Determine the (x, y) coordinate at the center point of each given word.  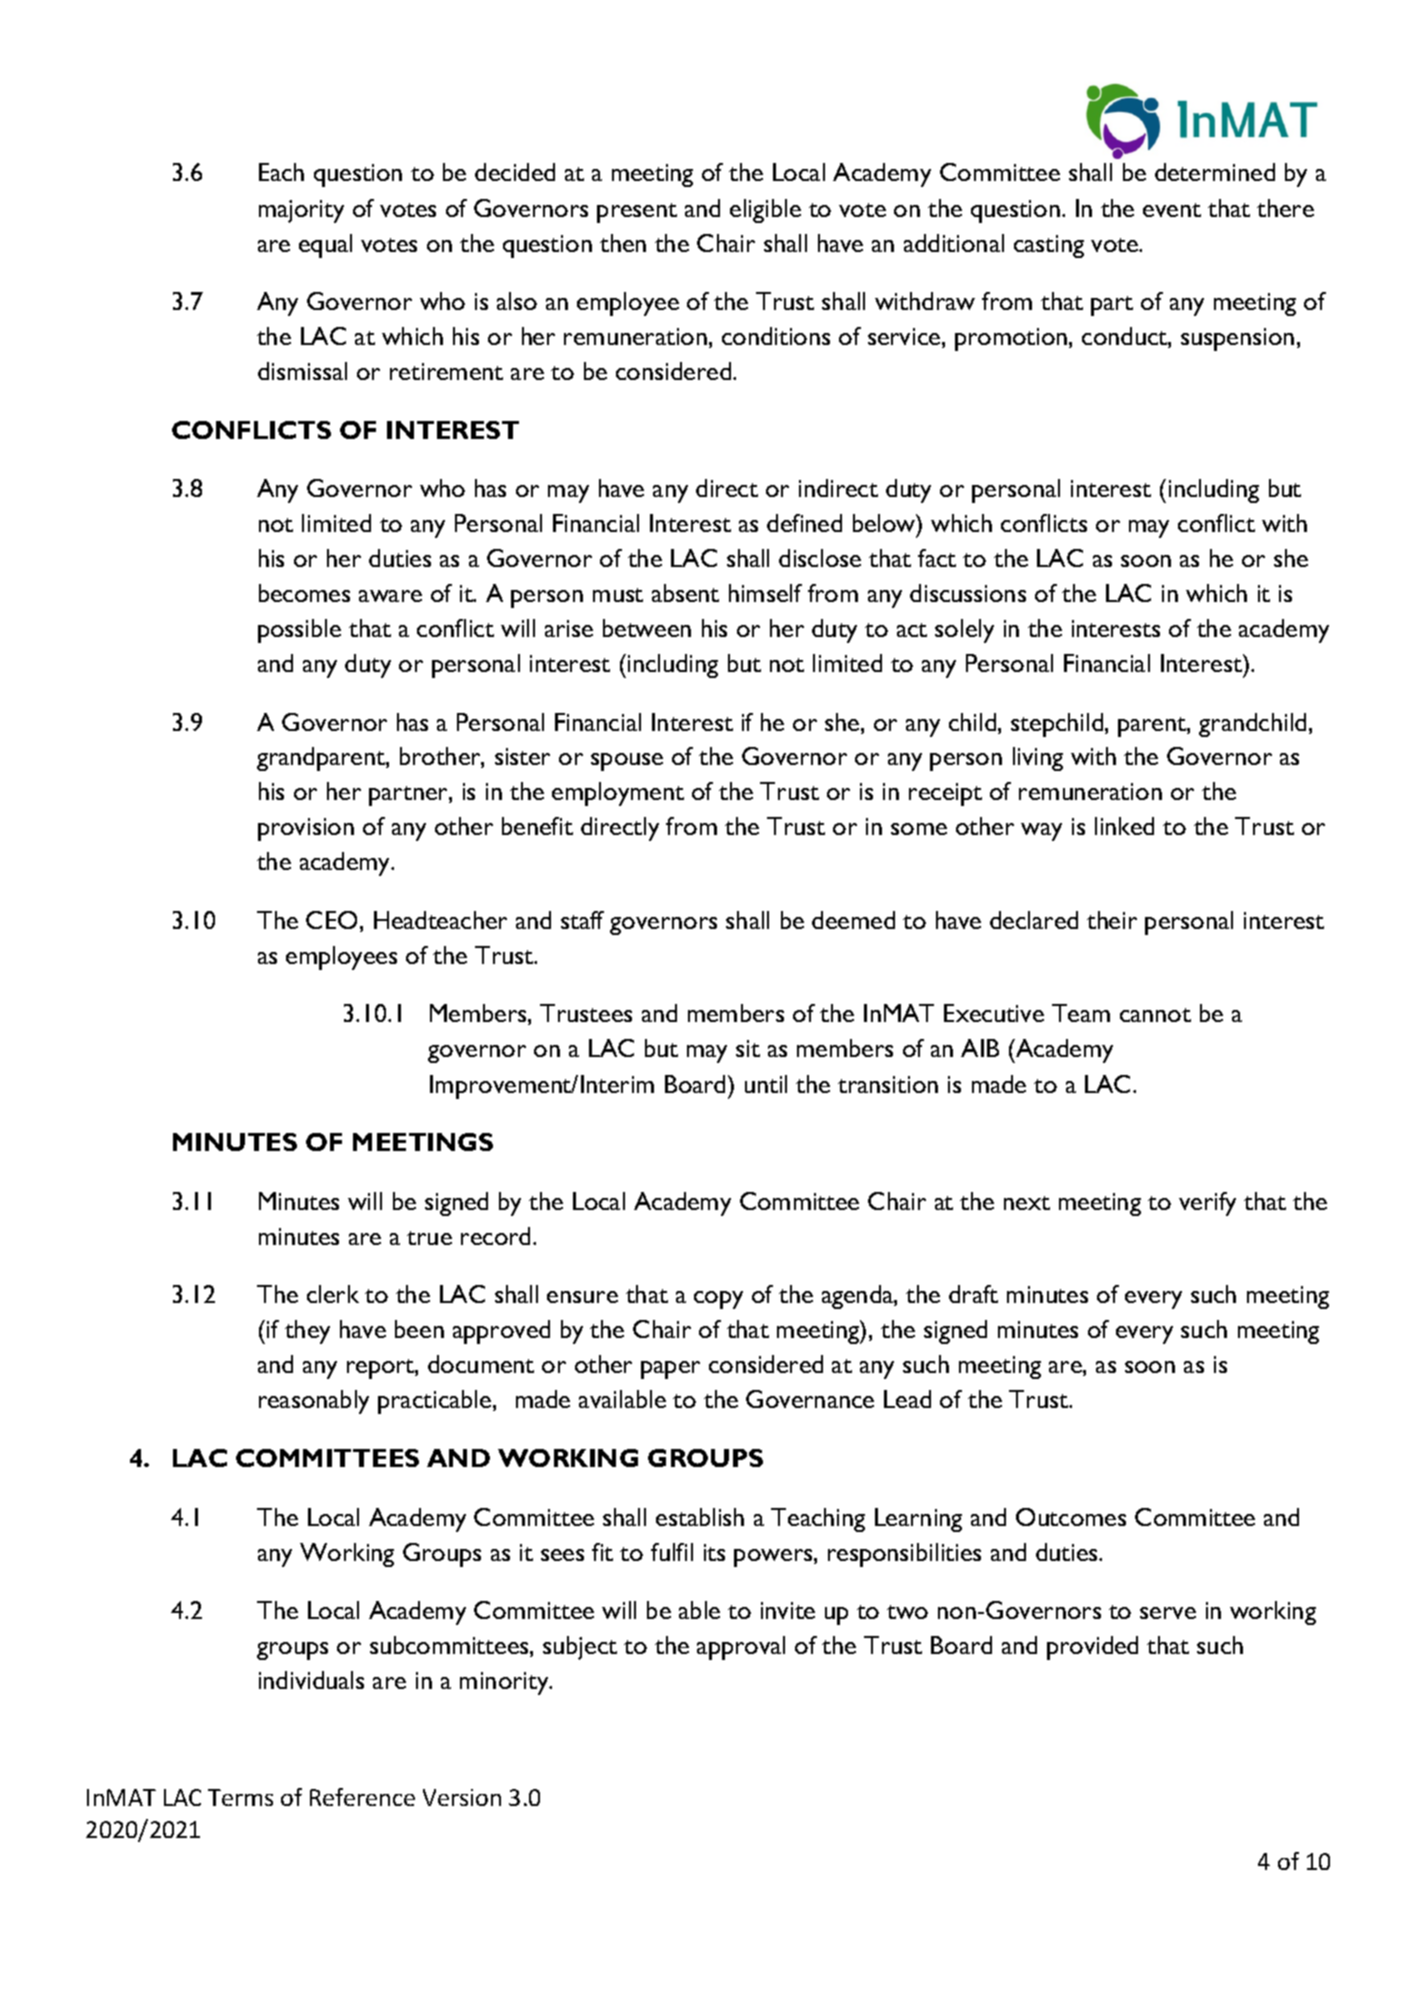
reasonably (314, 1402)
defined (804, 523)
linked (1124, 826)
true (429, 1238)
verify (1207, 1204)
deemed (853, 920)
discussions (968, 593)
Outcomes (1071, 1517)
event (1172, 210)
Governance (810, 1399)
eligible (765, 211)
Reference (362, 1797)
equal (325, 246)
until (766, 1084)
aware (390, 596)
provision (306, 829)
